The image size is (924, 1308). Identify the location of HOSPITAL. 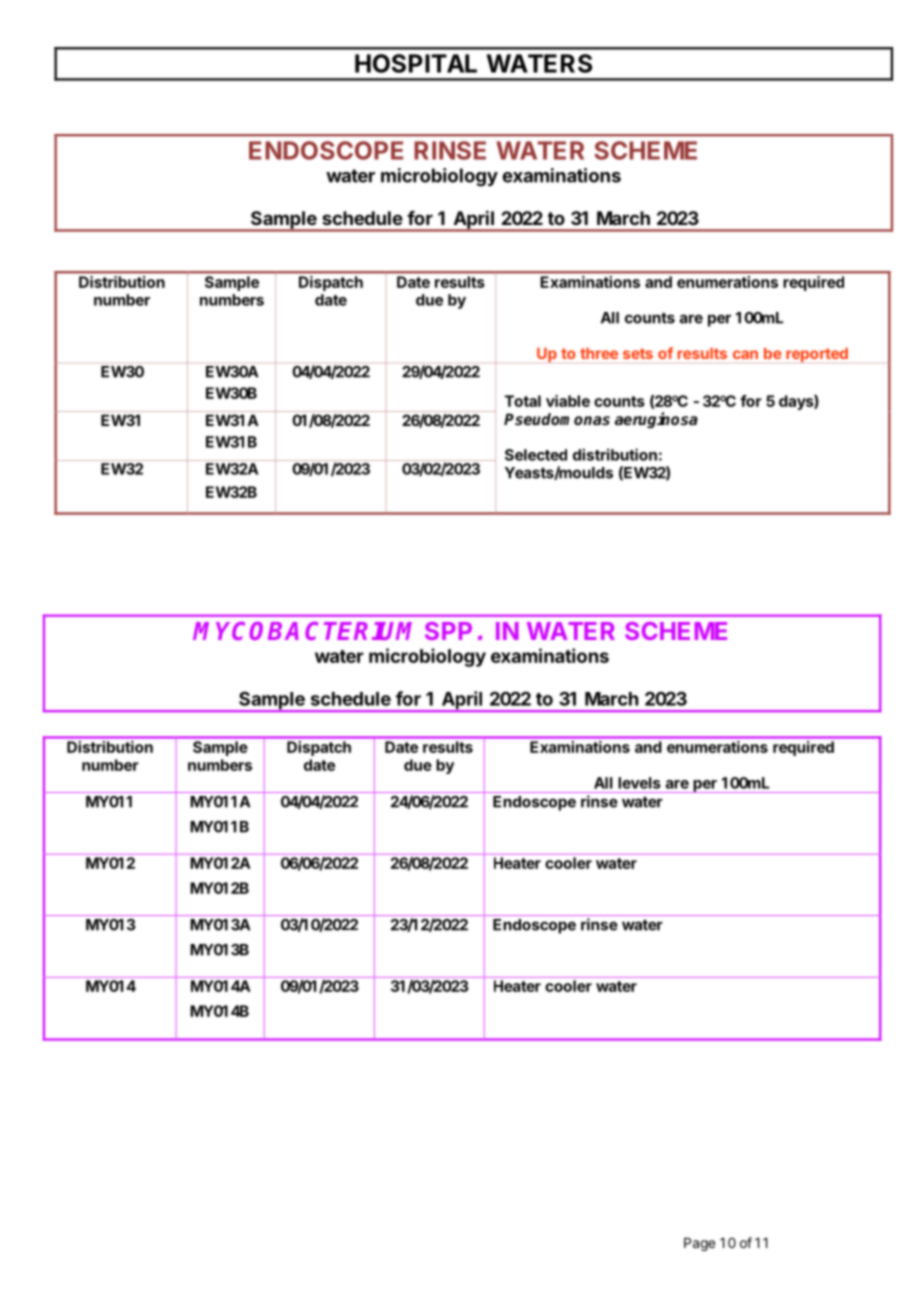
(416, 63).
